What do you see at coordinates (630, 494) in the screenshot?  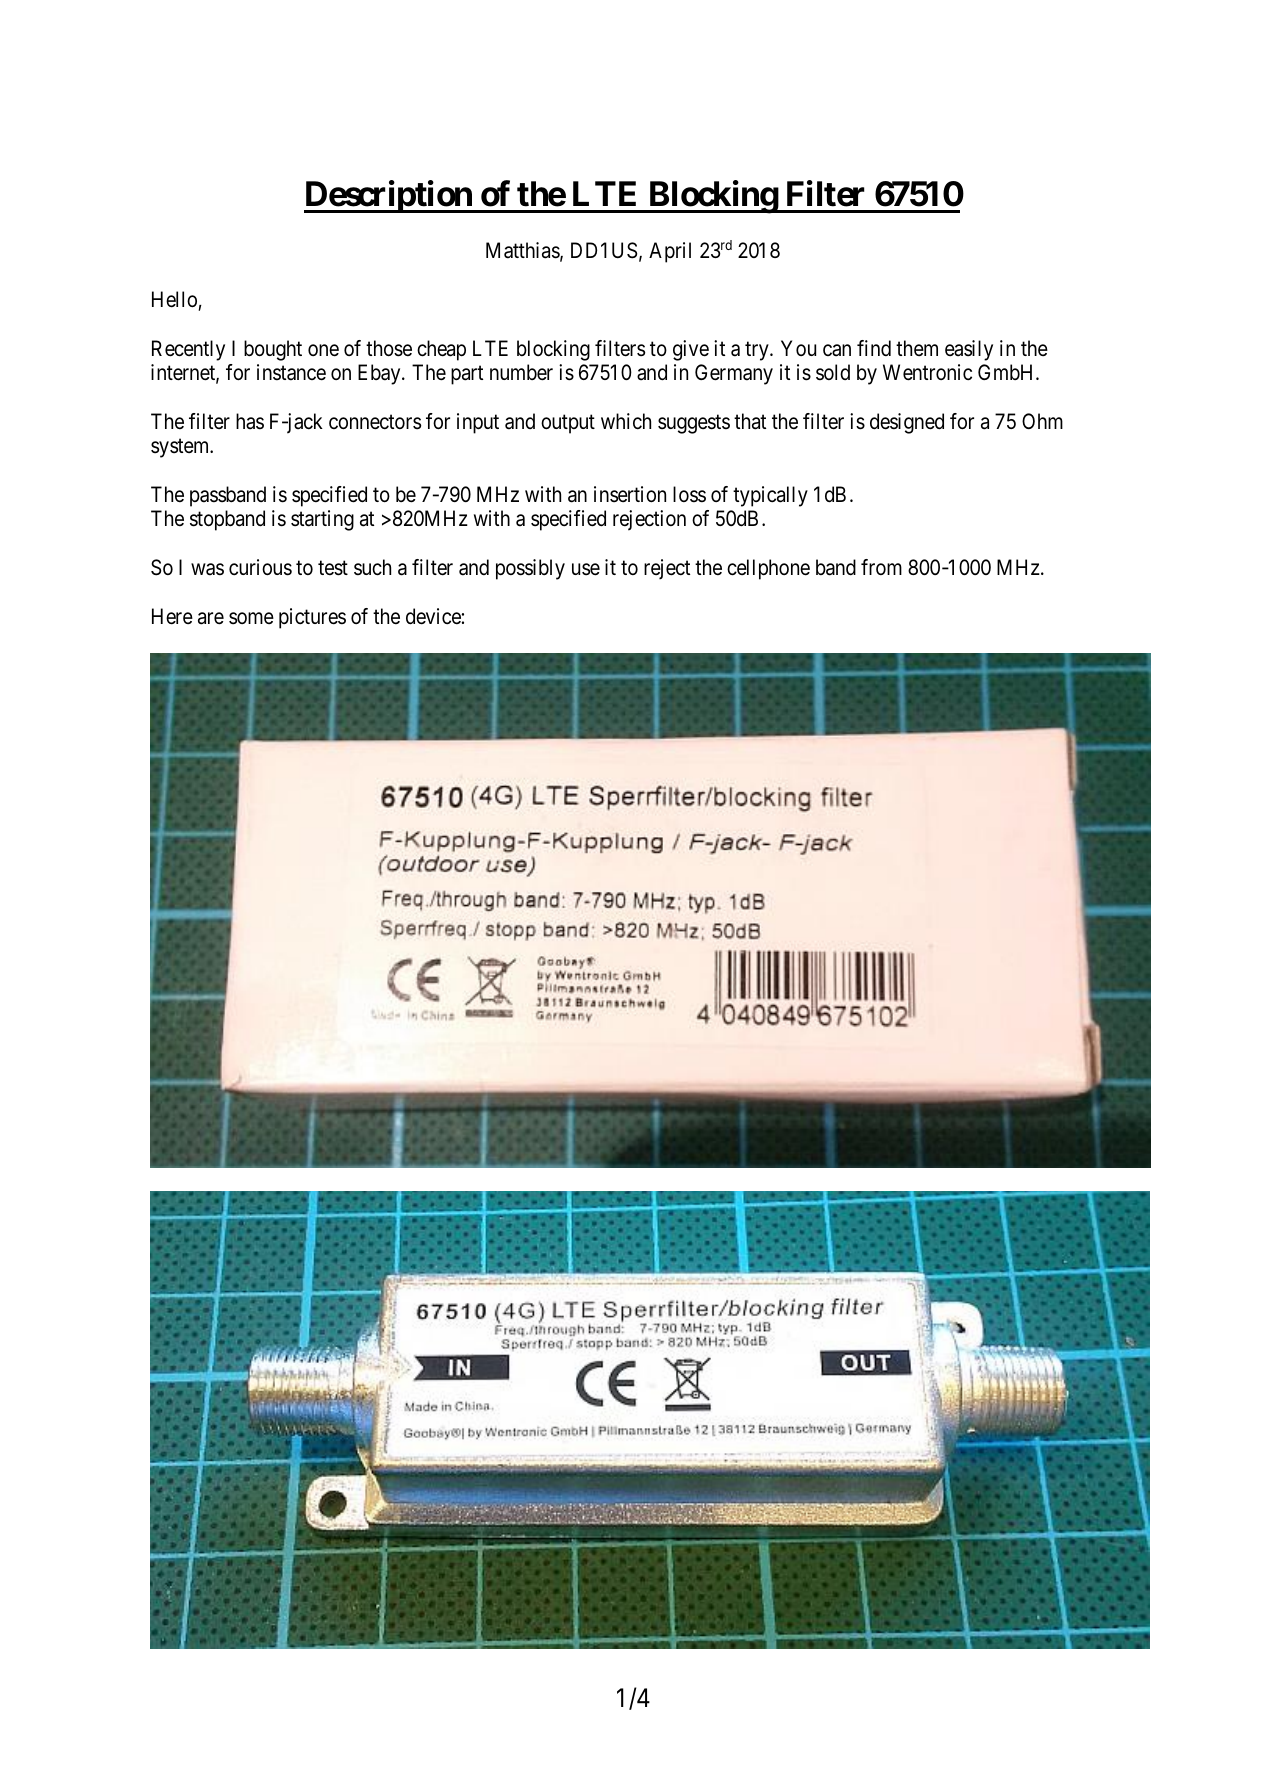 I see `insertion` at bounding box center [630, 494].
